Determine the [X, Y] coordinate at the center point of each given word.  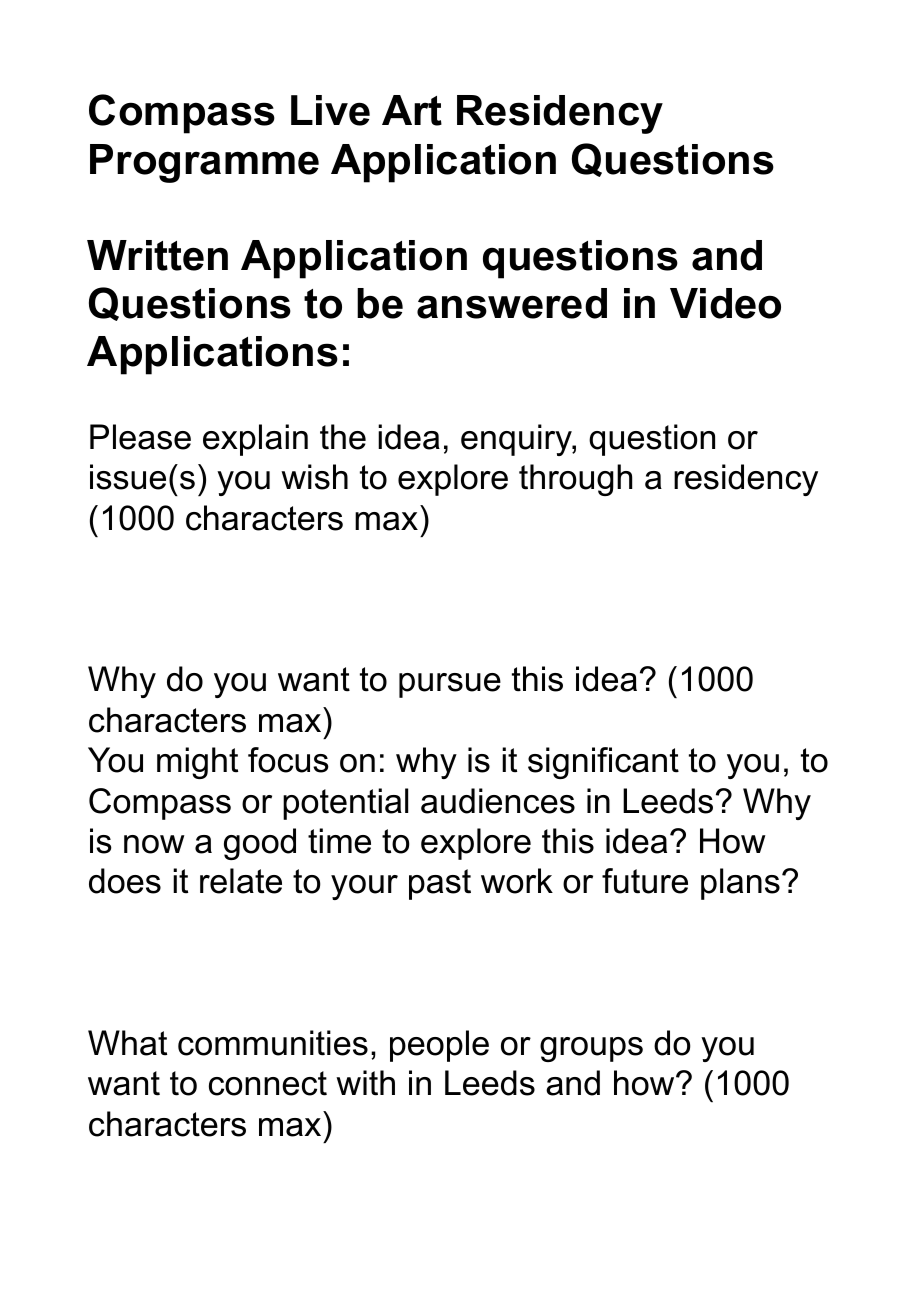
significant [603, 763]
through [575, 480]
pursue [450, 685]
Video [725, 303]
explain [255, 440]
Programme [204, 163]
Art [412, 110]
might [197, 763]
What [127, 1043]
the [343, 437]
